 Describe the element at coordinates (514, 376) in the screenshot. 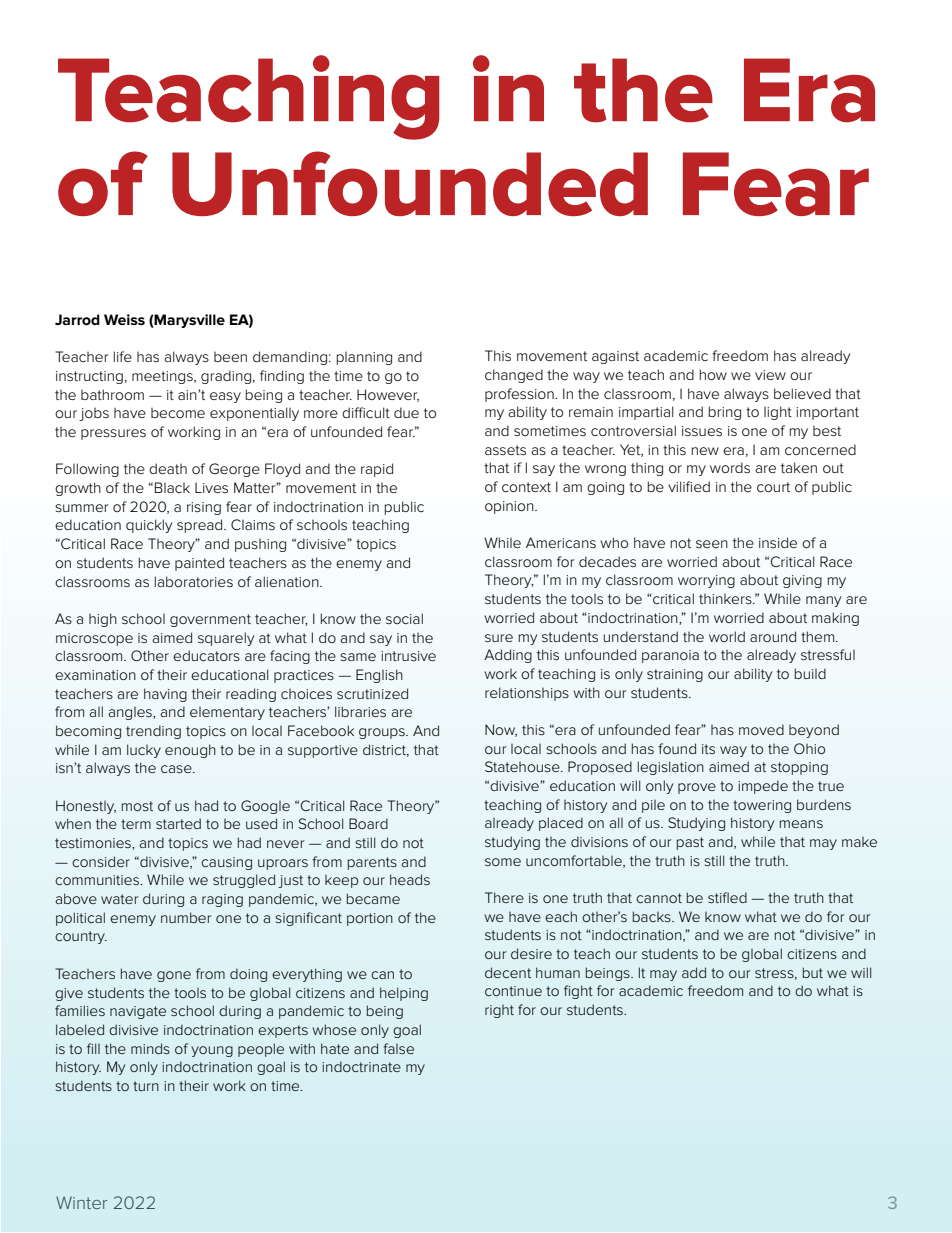

I see `changed` at that location.
